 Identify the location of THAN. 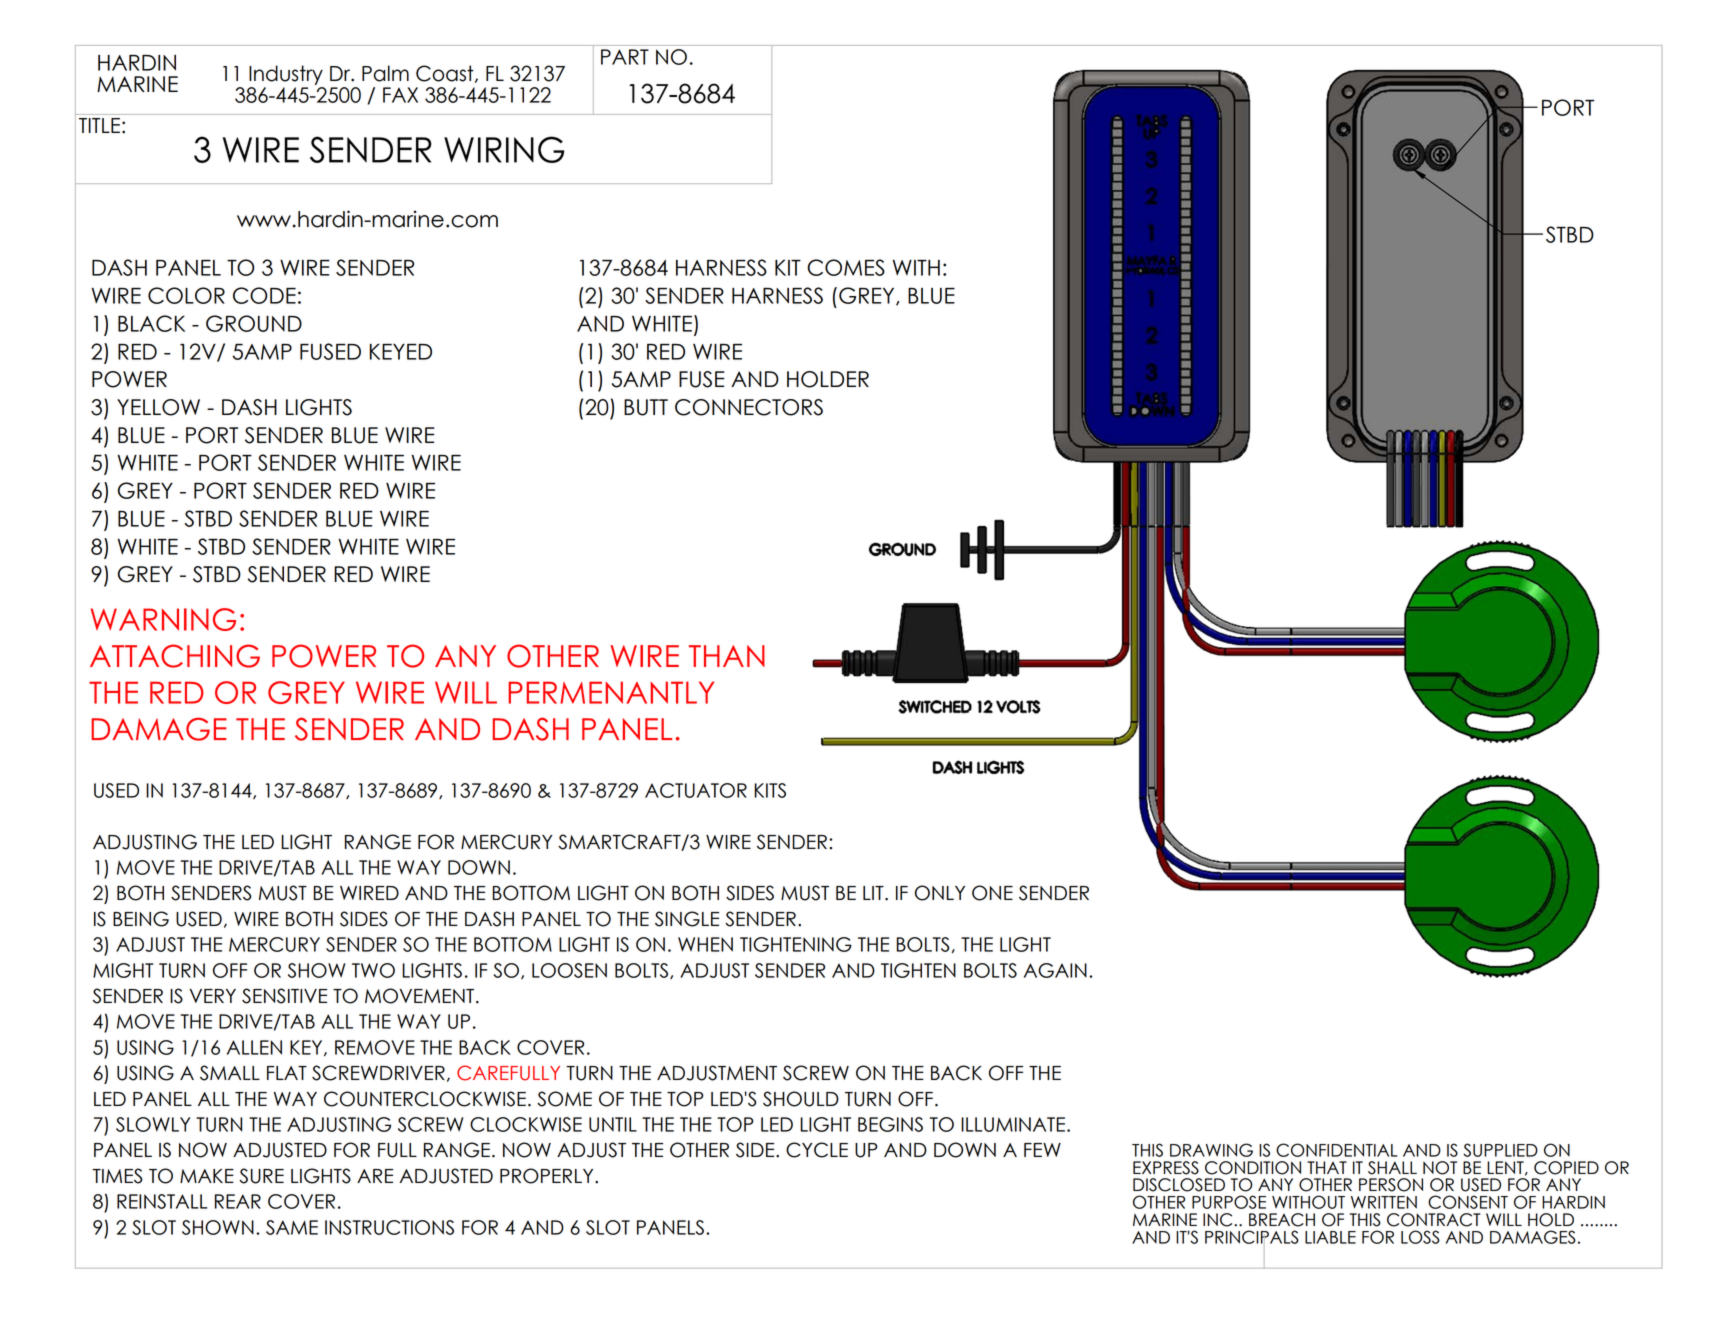
(727, 656).
